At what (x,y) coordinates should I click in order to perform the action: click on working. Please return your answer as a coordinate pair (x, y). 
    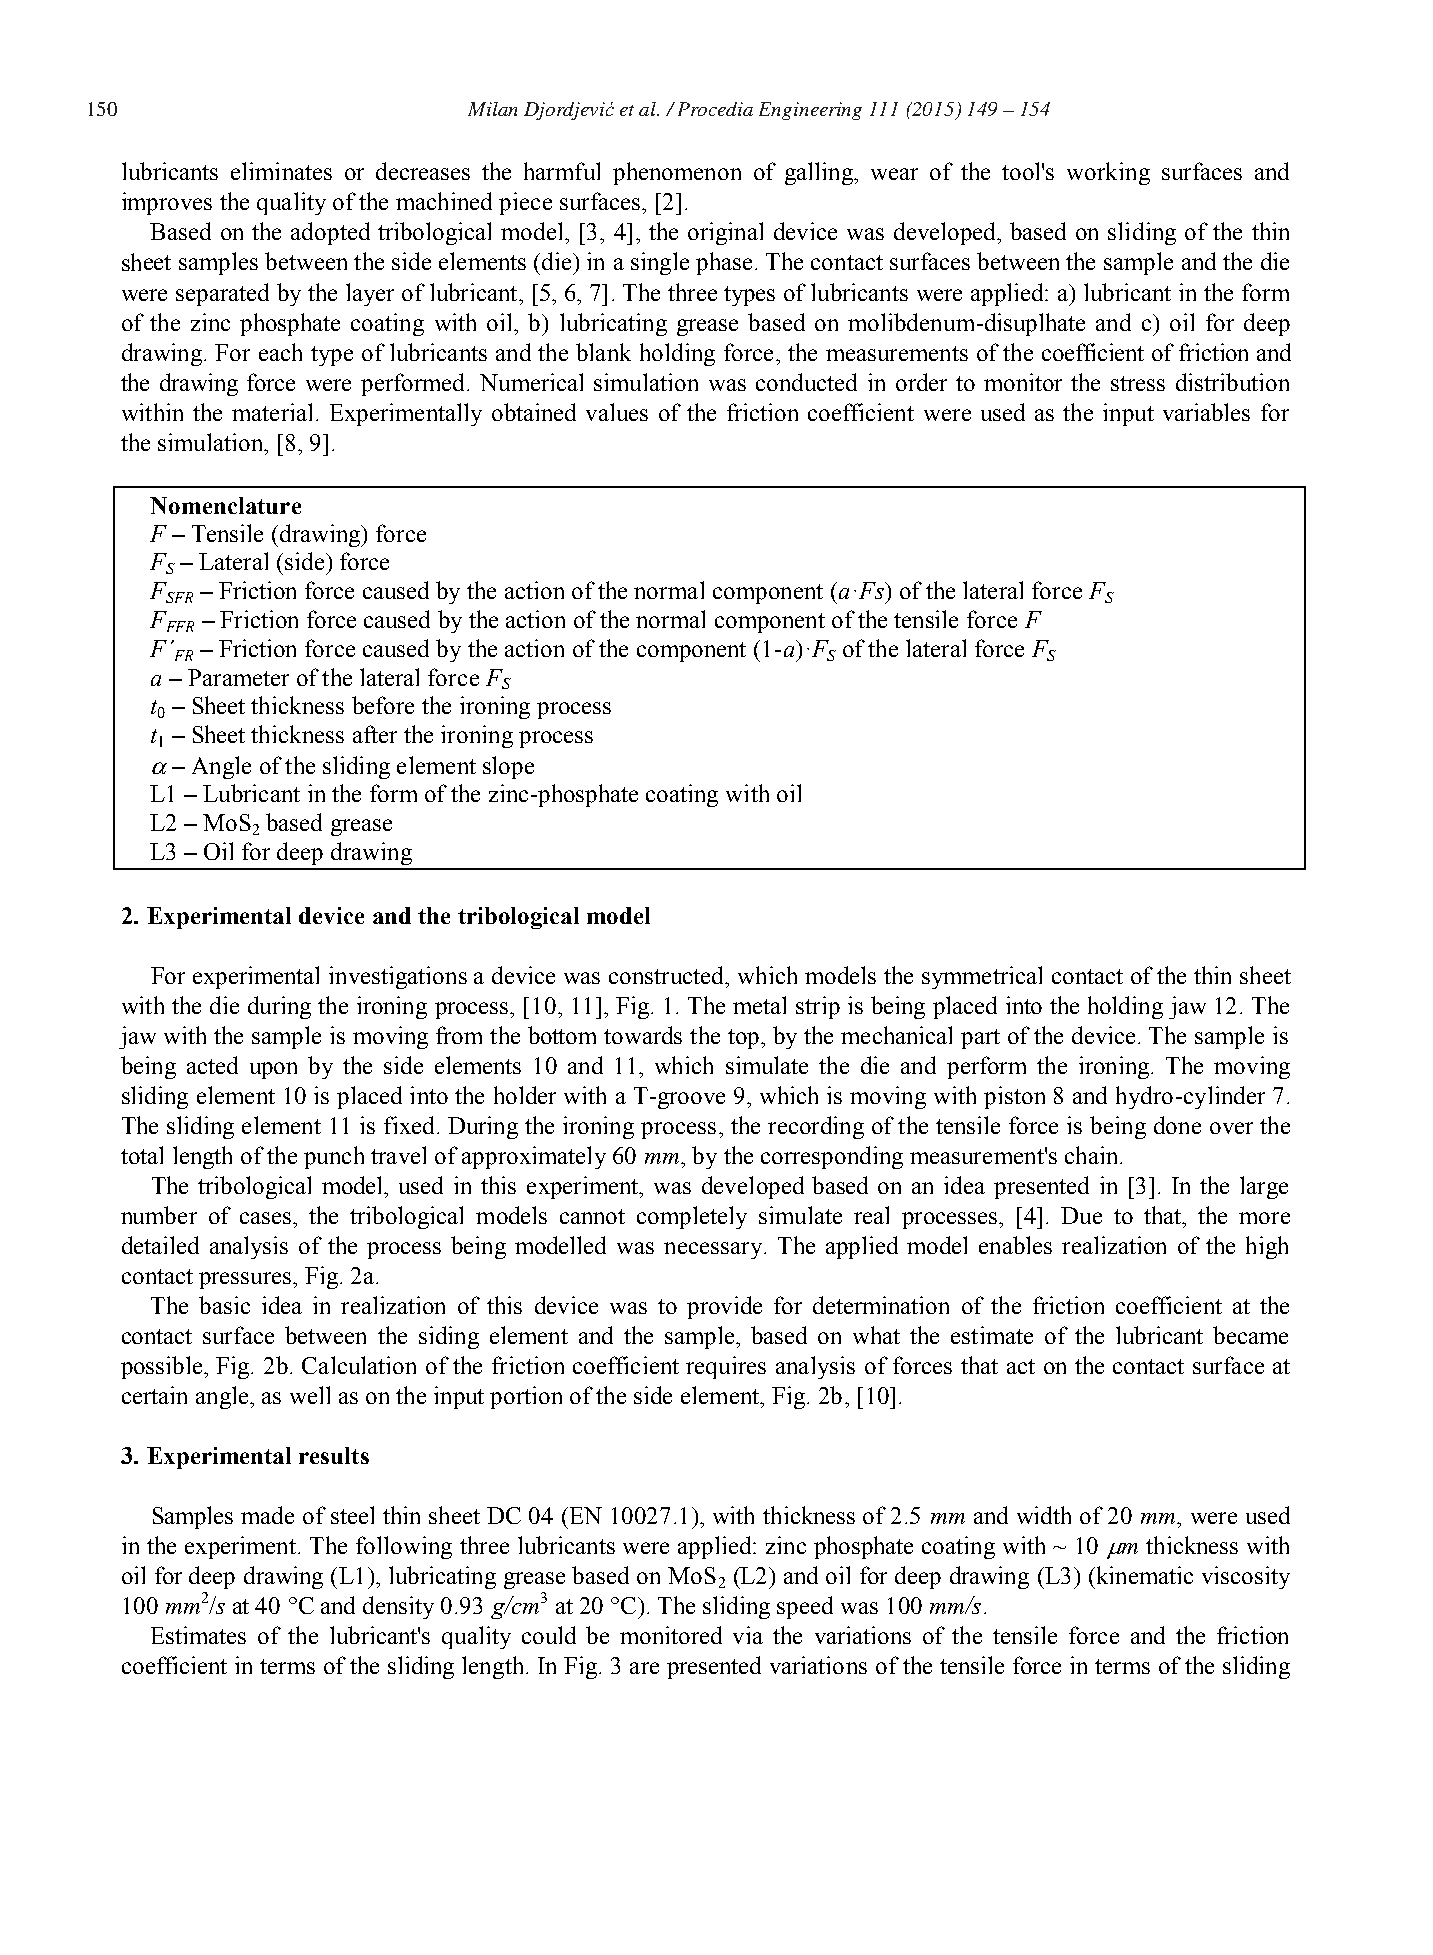
    Looking at the image, I should click on (1108, 173).
